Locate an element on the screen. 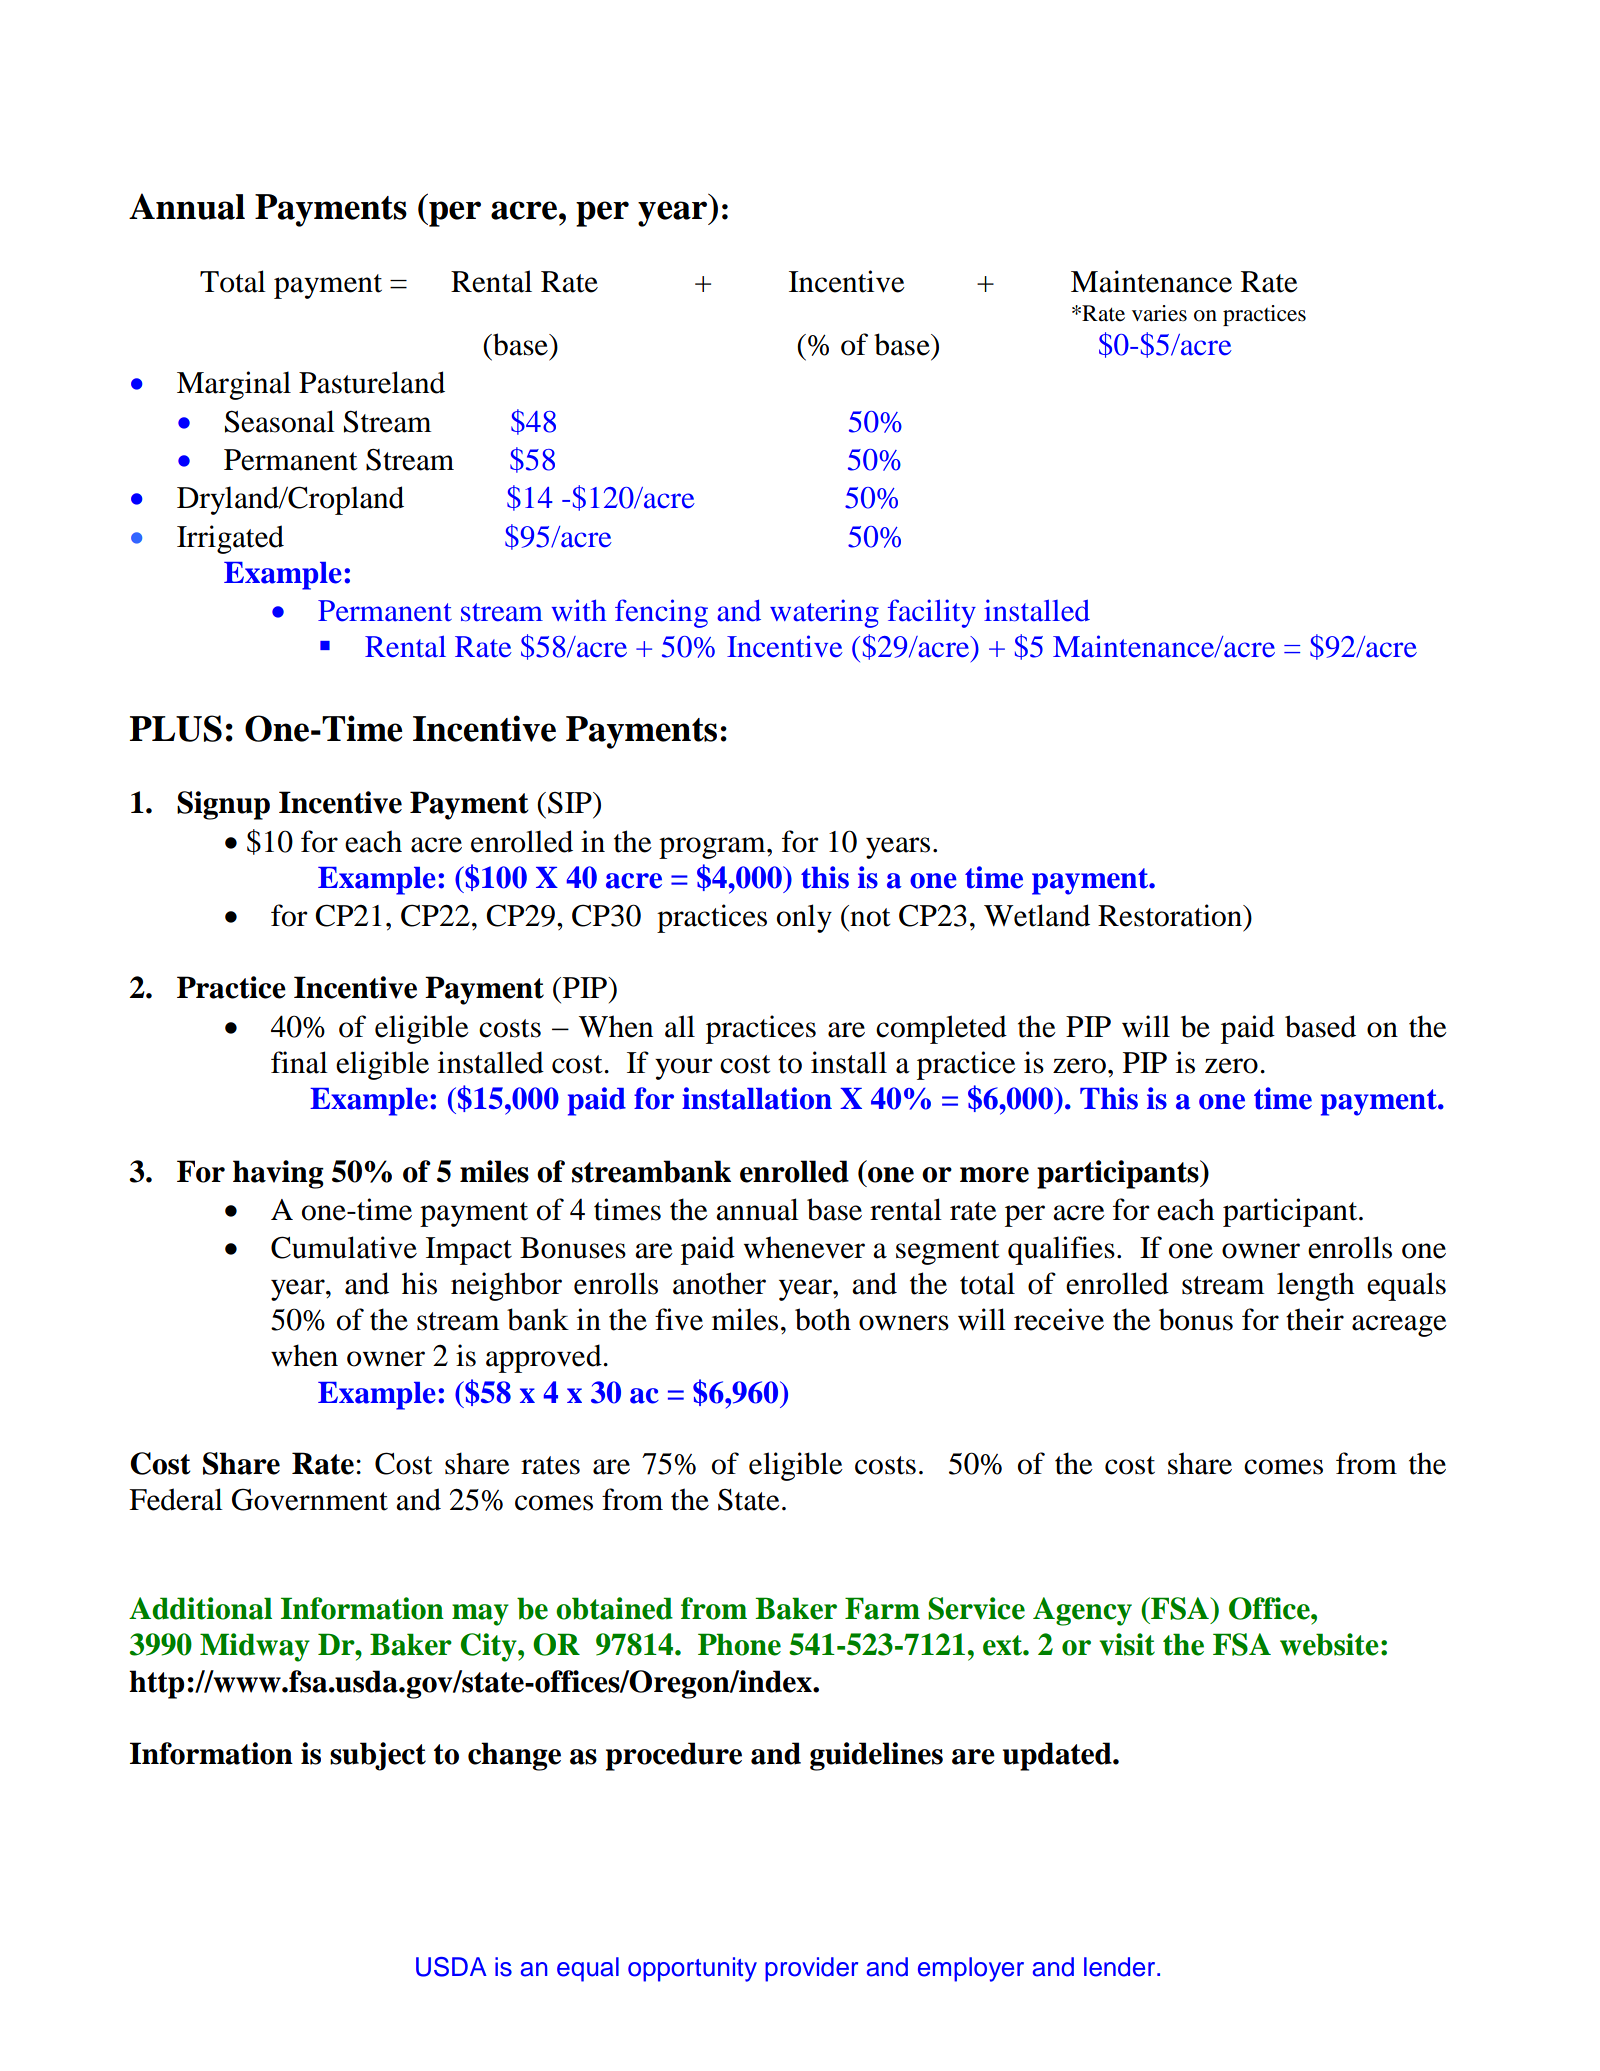 Image resolution: width=1600 pixels, height=2071 pixels. program is located at coordinates (713, 848).
